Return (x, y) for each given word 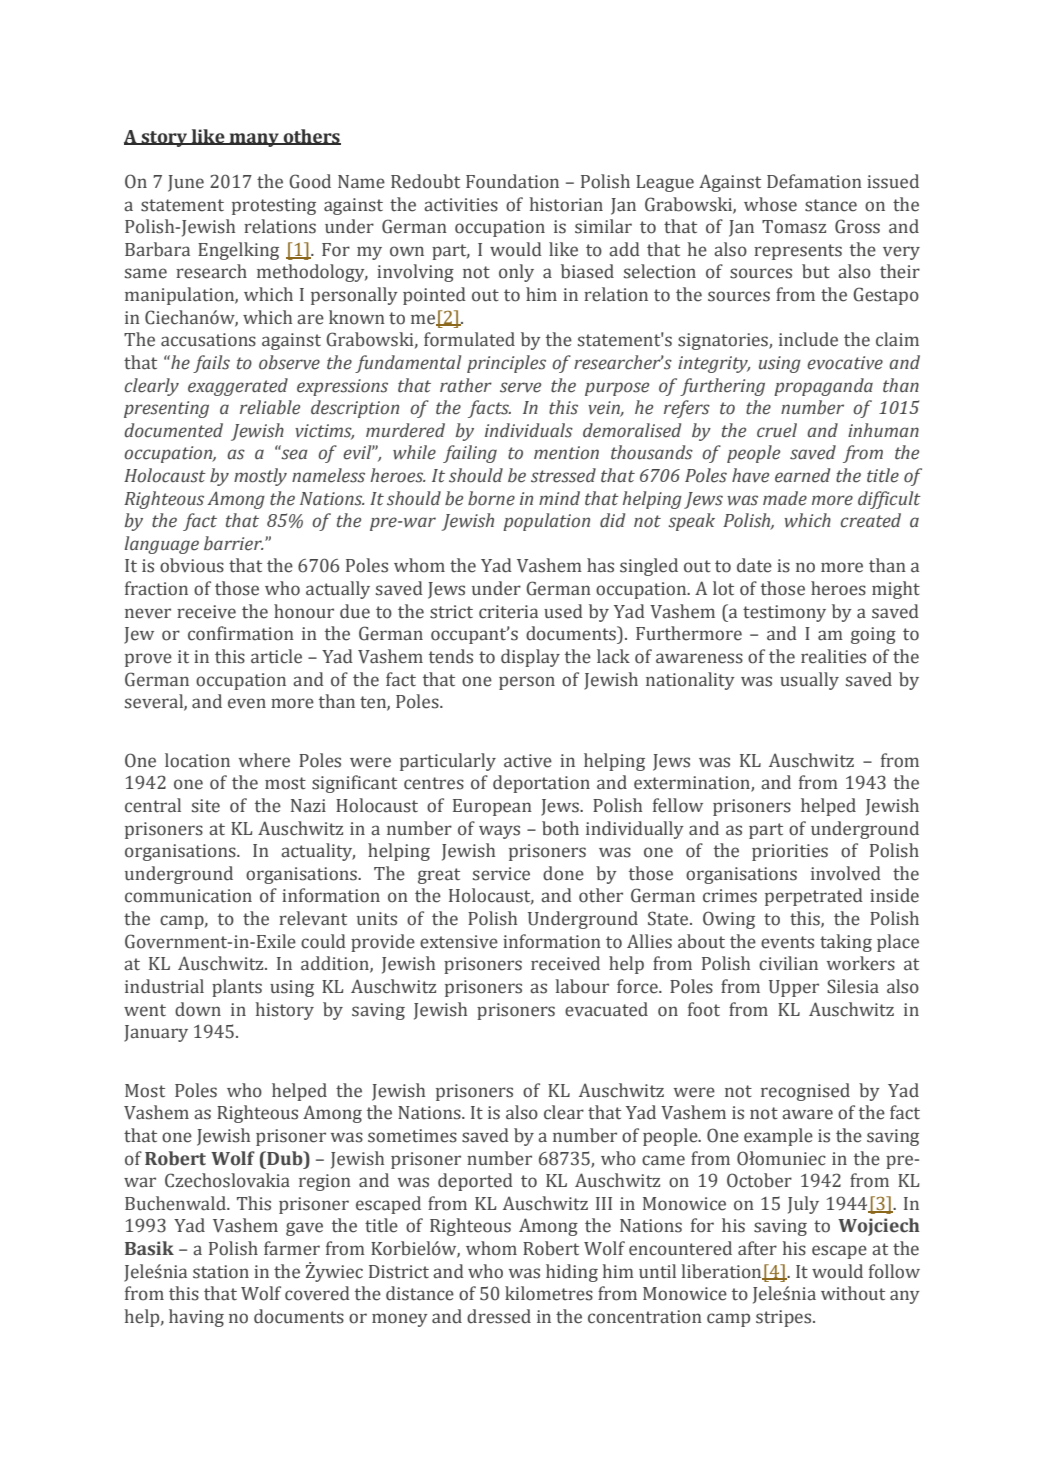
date (754, 565)
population (546, 522)
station (221, 1272)
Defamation (814, 181)
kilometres (549, 1293)
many (254, 140)
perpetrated (814, 897)
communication (188, 896)
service (501, 874)
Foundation (512, 181)
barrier (234, 543)
